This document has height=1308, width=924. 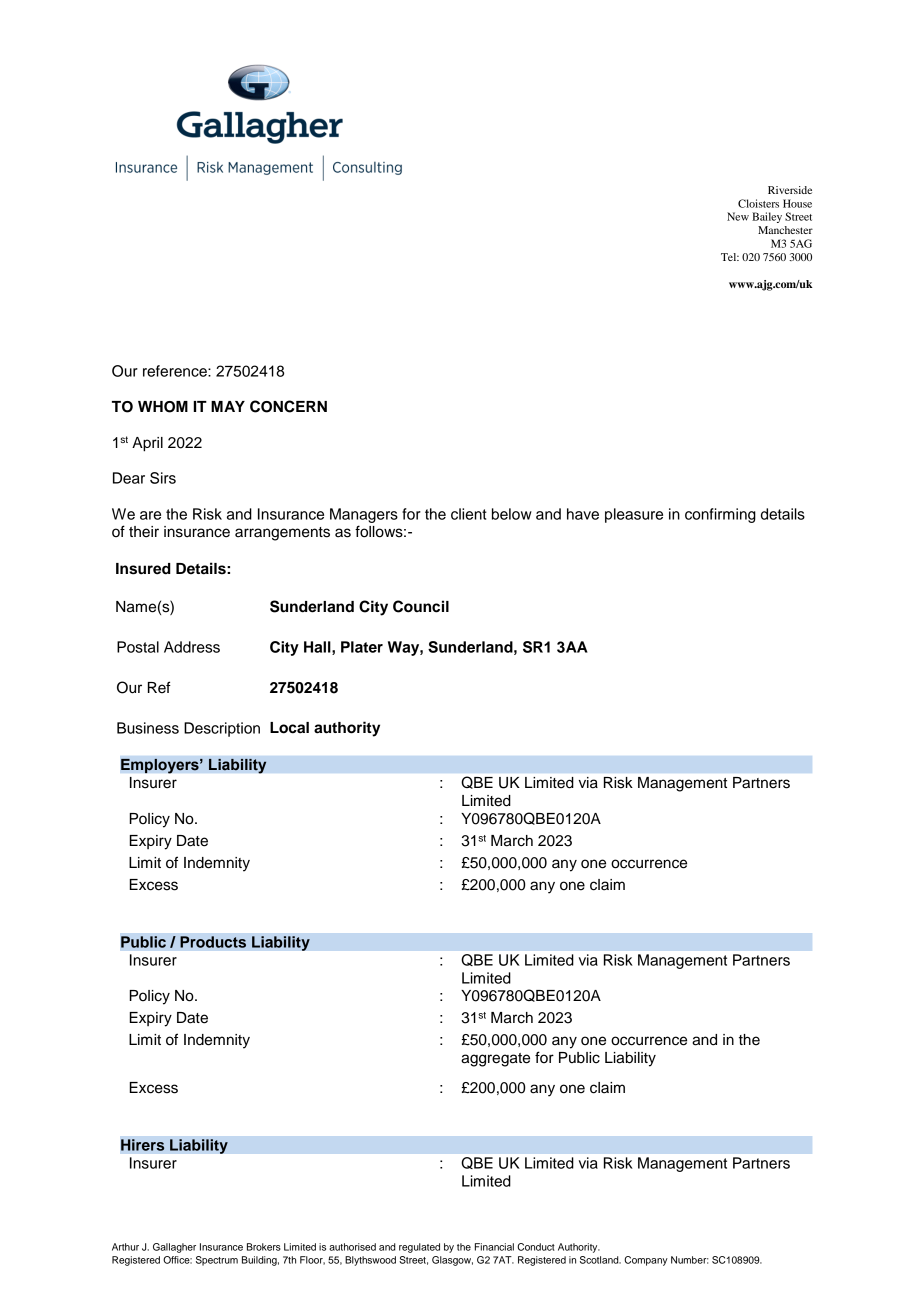 What do you see at coordinates (213, 942) in the document?
I see `Products` at bounding box center [213, 942].
